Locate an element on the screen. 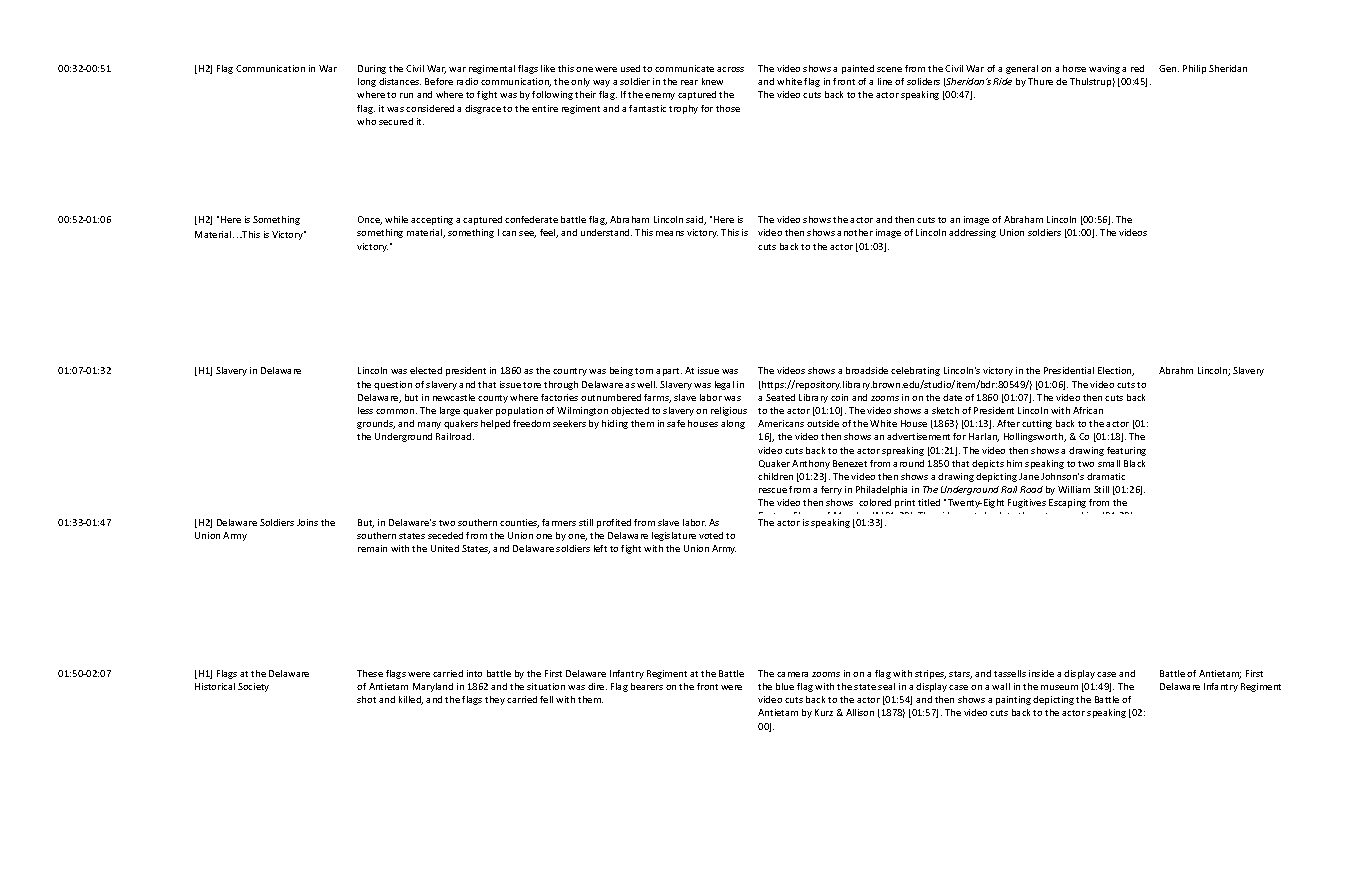 The height and width of the screenshot is (887, 1372). During is located at coordinates (372, 69).
